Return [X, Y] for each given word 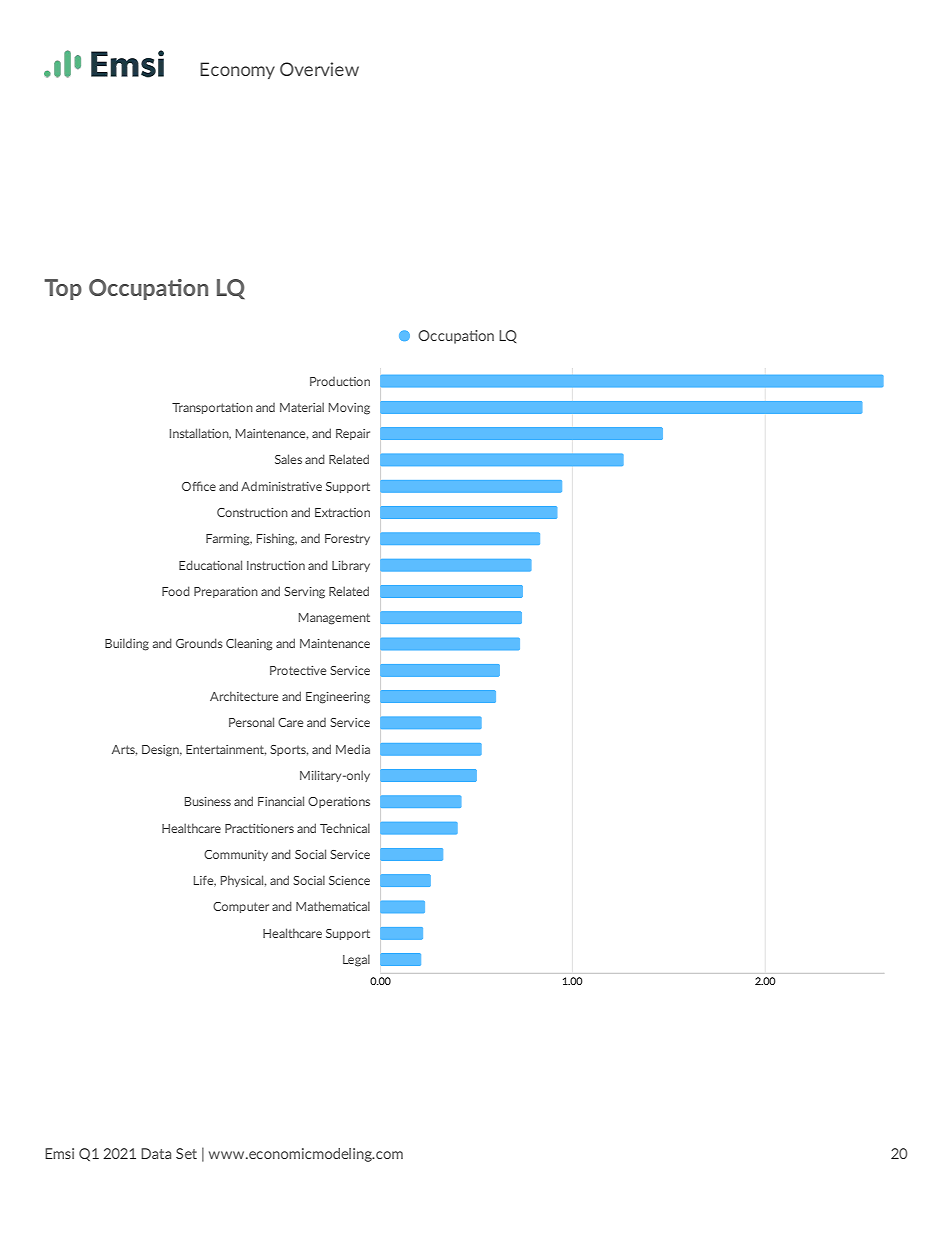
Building [127, 644]
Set [186, 1153]
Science [349, 880]
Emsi [59, 1153]
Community [236, 855]
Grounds [199, 643]
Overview [319, 69]
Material [302, 407]
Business [208, 801]
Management [334, 619]
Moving [349, 409]
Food [176, 591]
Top [63, 289]
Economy [237, 70]
